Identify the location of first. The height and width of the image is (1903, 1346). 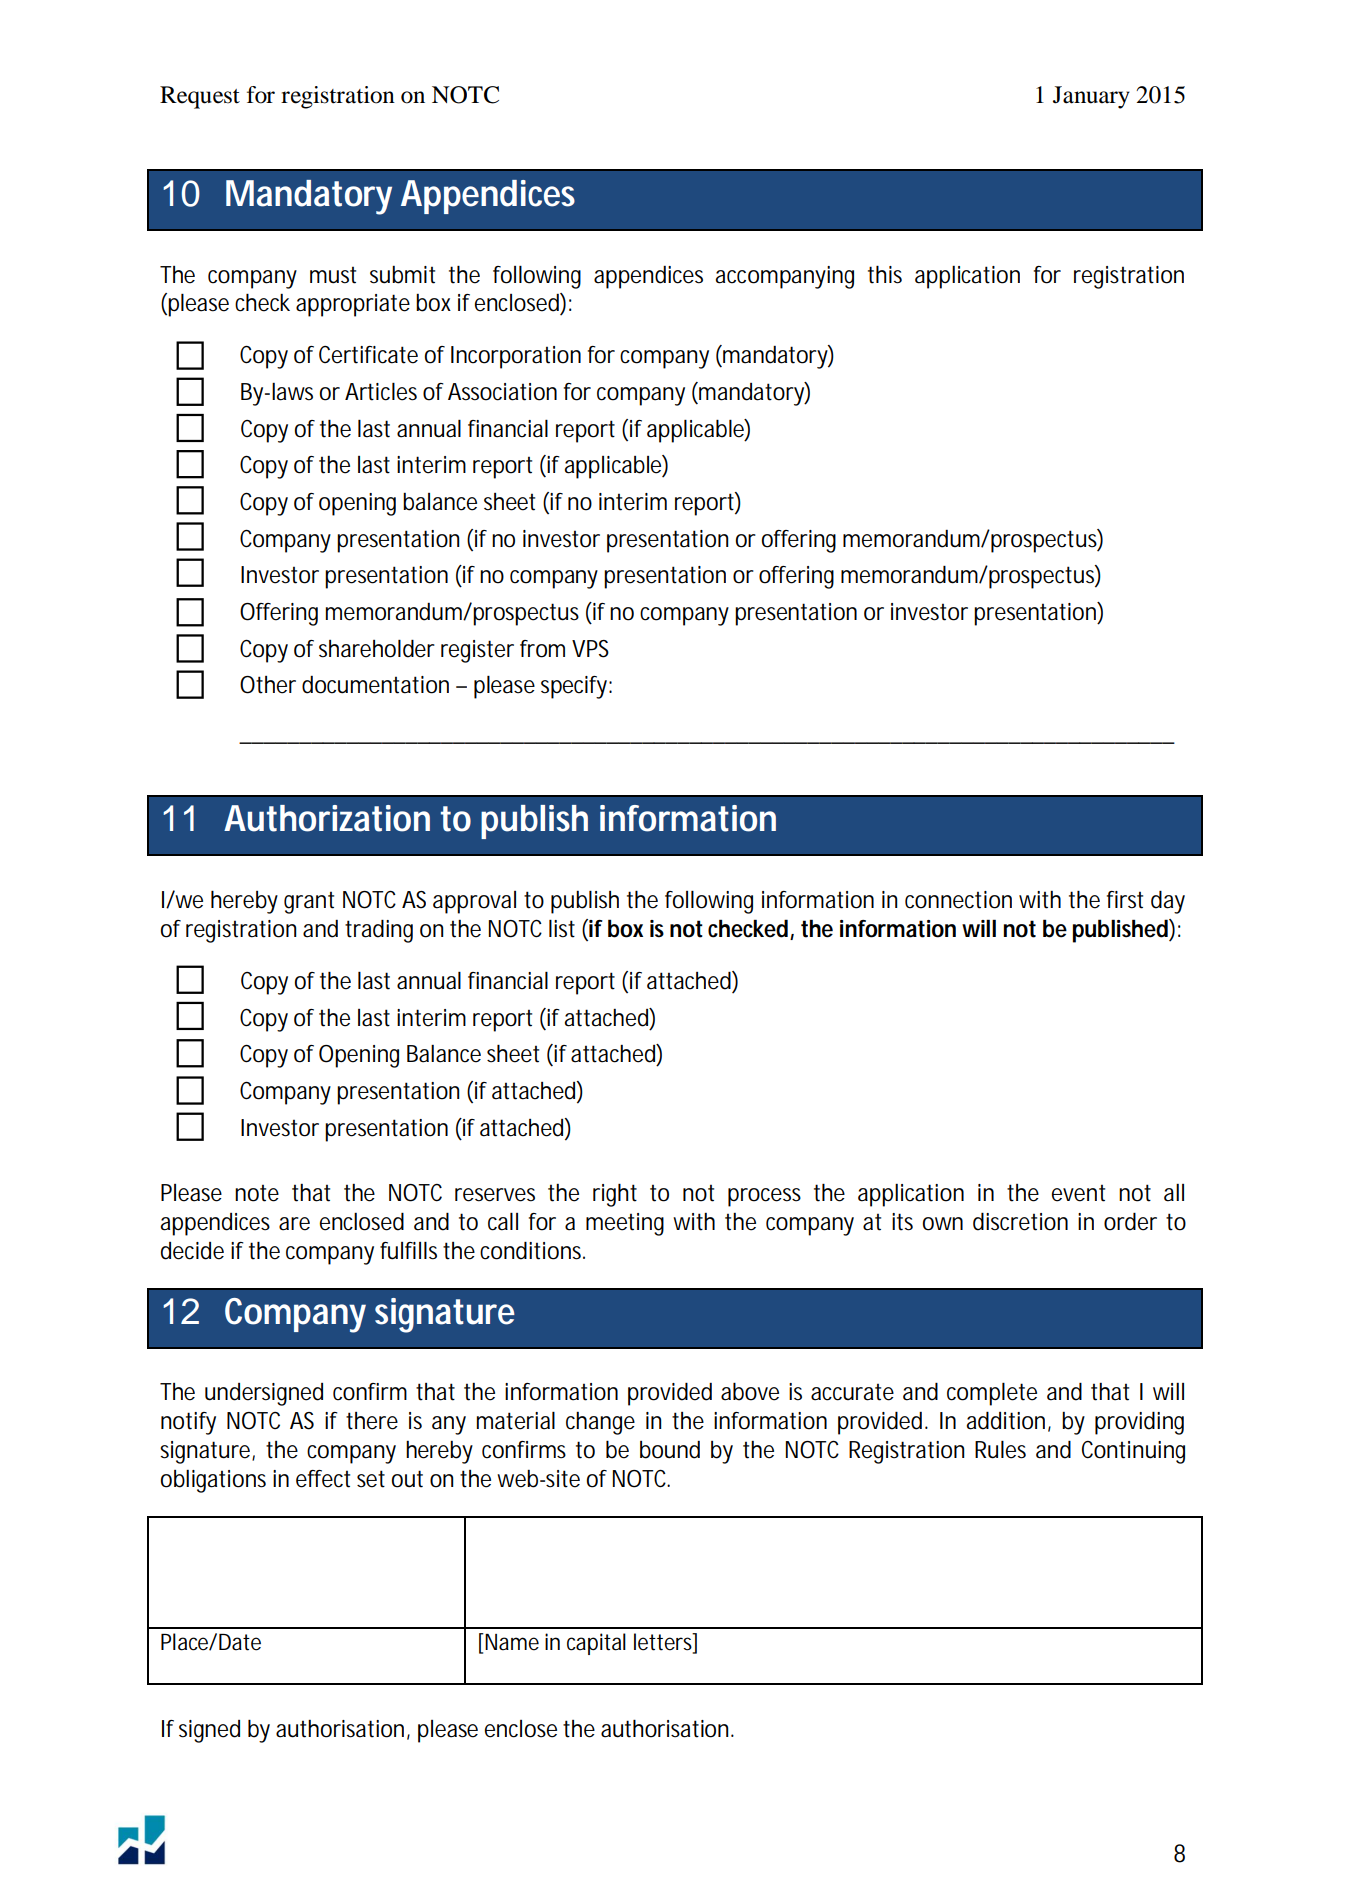
(1125, 900).
